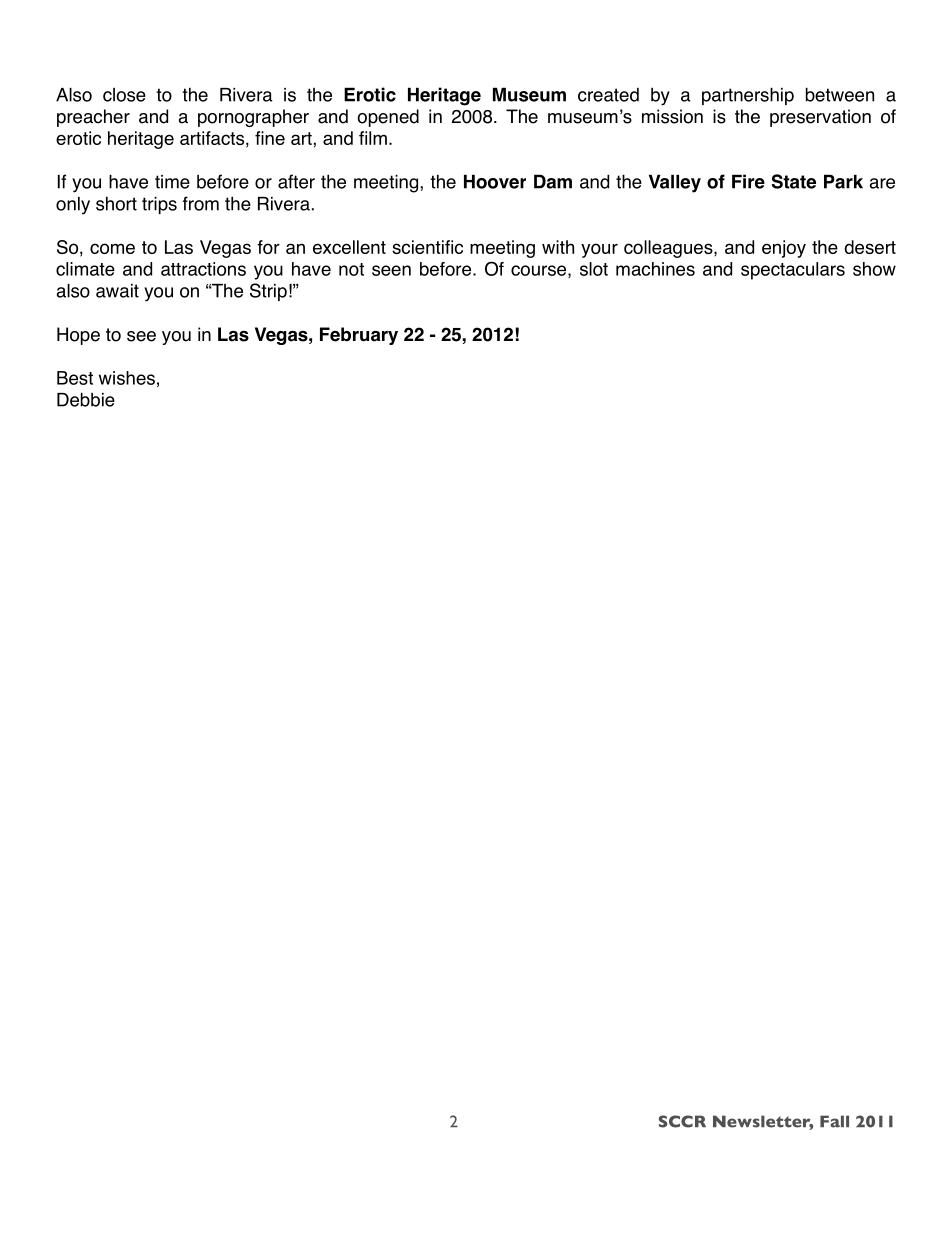 This screenshot has width=952, height=1233. Describe the element at coordinates (594, 269) in the screenshot. I see `slot` at that location.
